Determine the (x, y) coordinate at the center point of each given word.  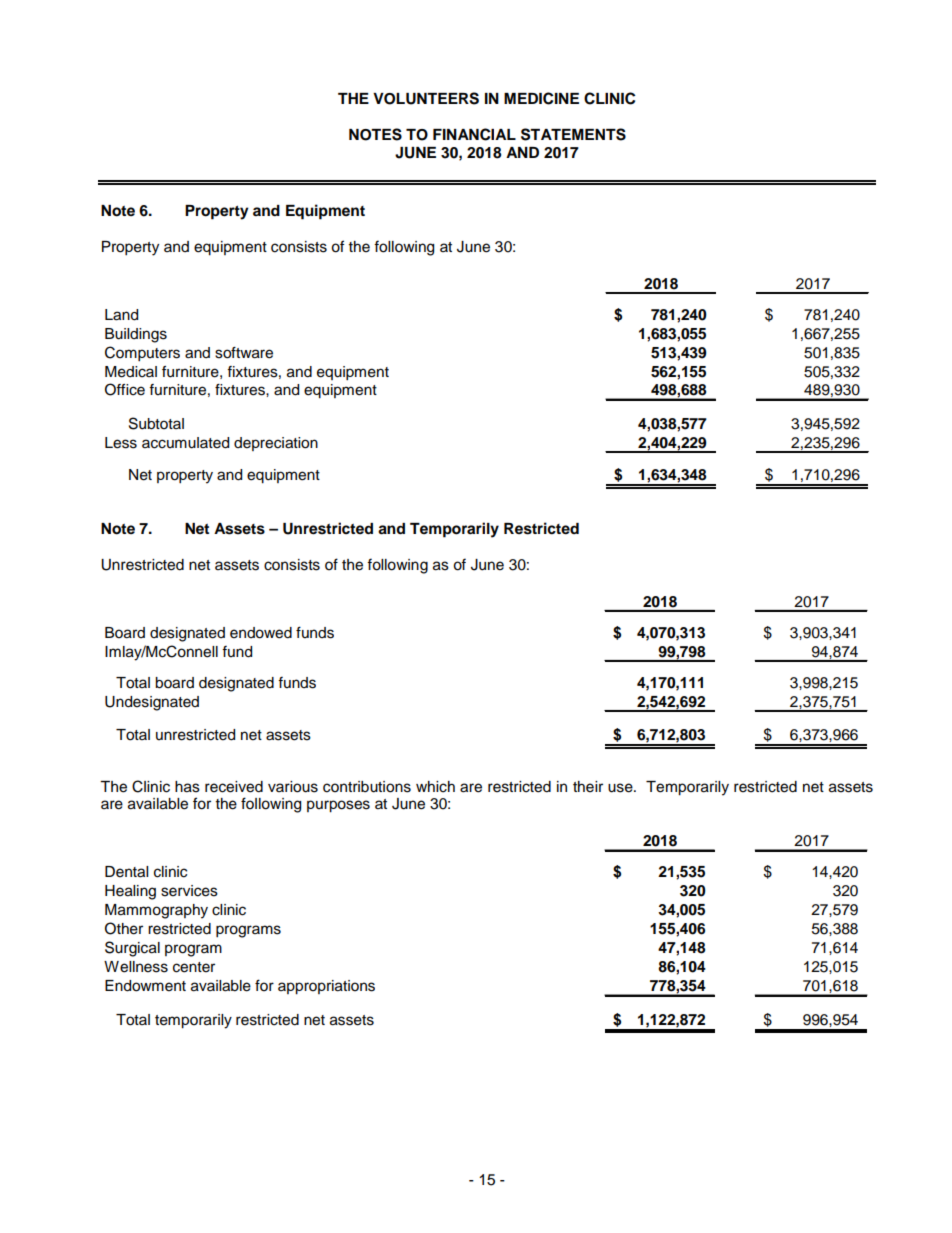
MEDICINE (541, 98)
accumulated (185, 443)
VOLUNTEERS (426, 98)
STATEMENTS (573, 134)
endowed (261, 633)
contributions (367, 787)
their (588, 787)
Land (121, 315)
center (194, 967)
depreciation (276, 444)
